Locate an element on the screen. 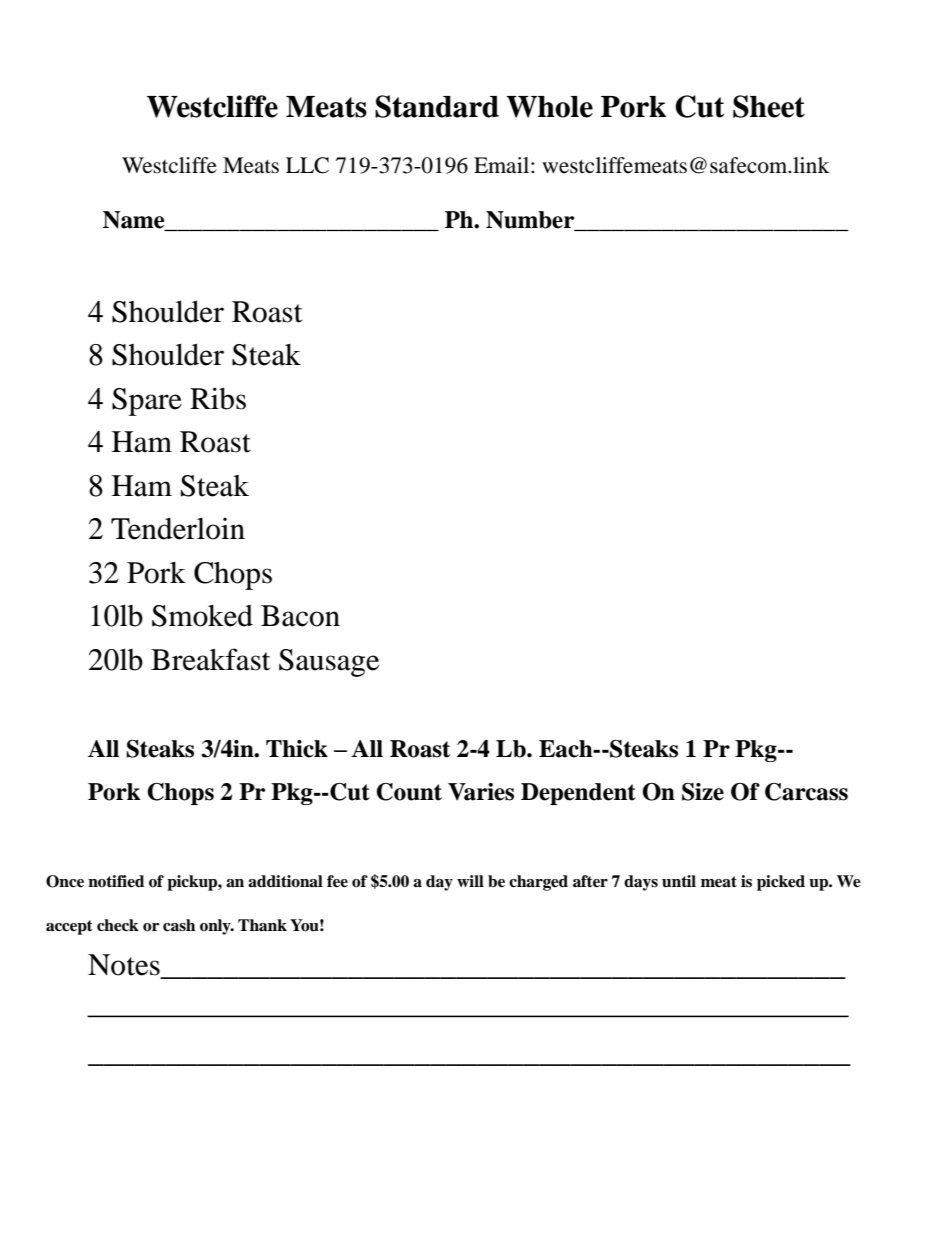  Sheet is located at coordinates (769, 106).
